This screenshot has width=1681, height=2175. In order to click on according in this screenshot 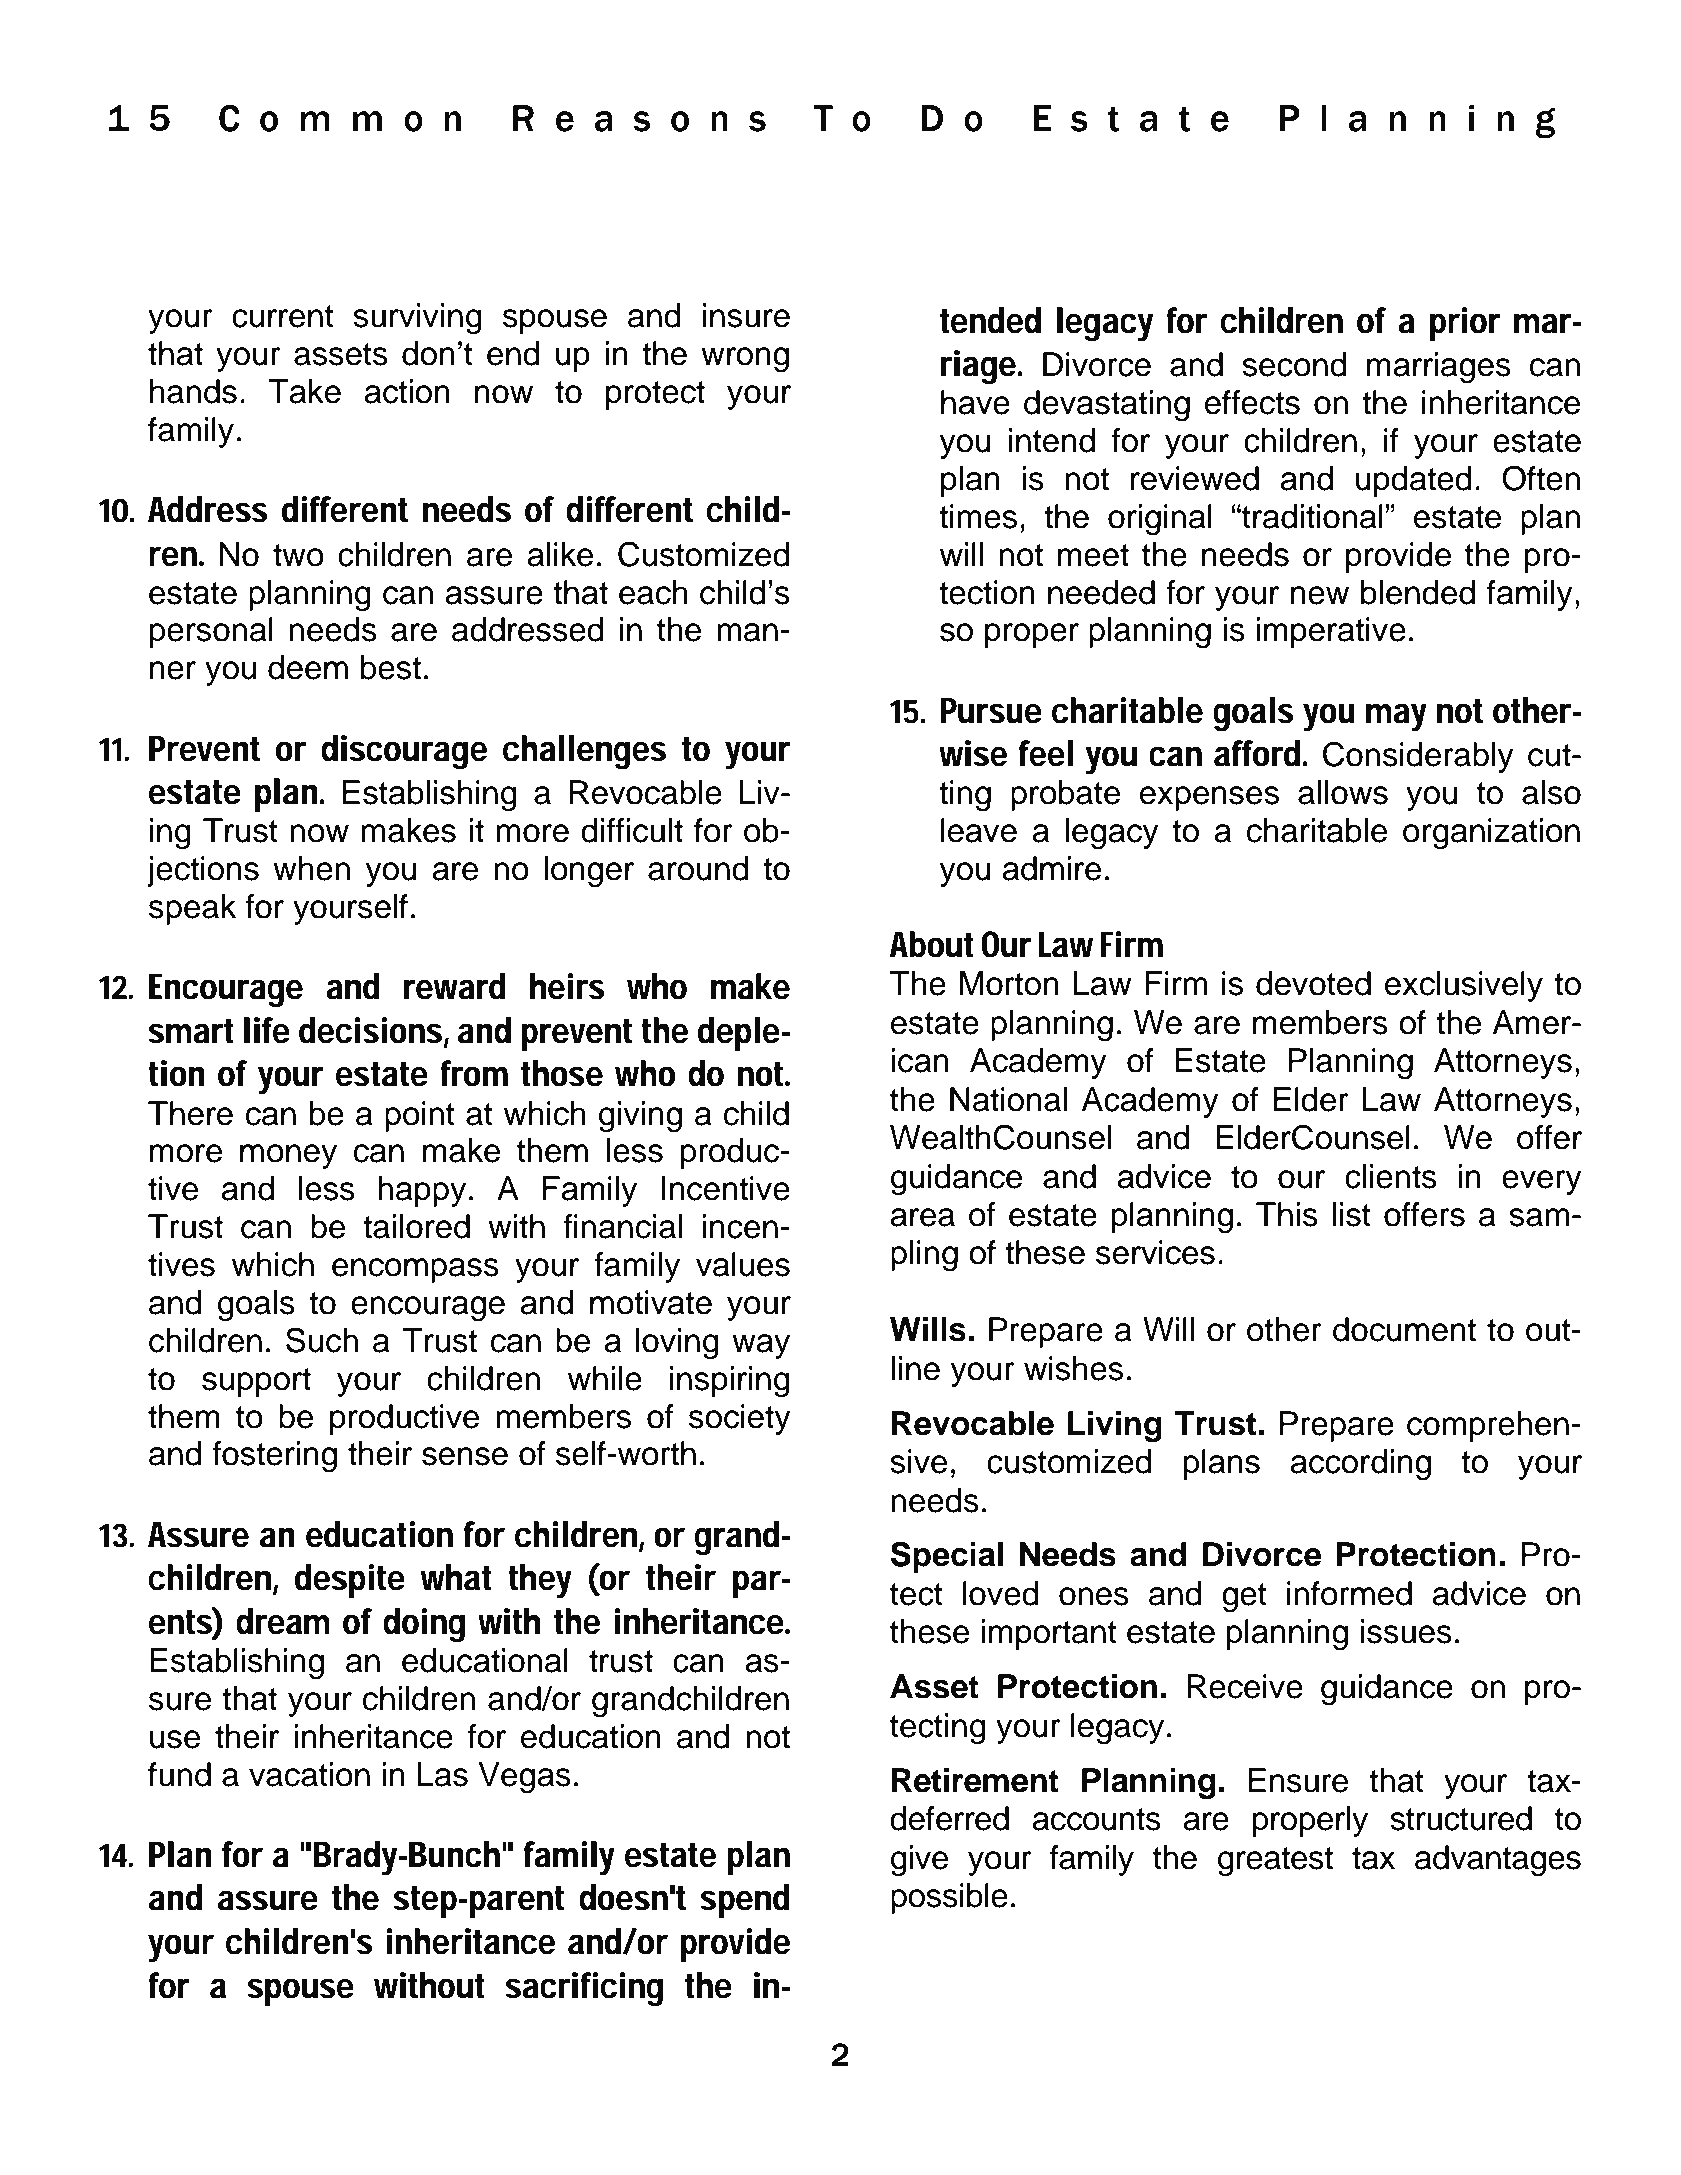, I will do `click(1360, 1465)`.
